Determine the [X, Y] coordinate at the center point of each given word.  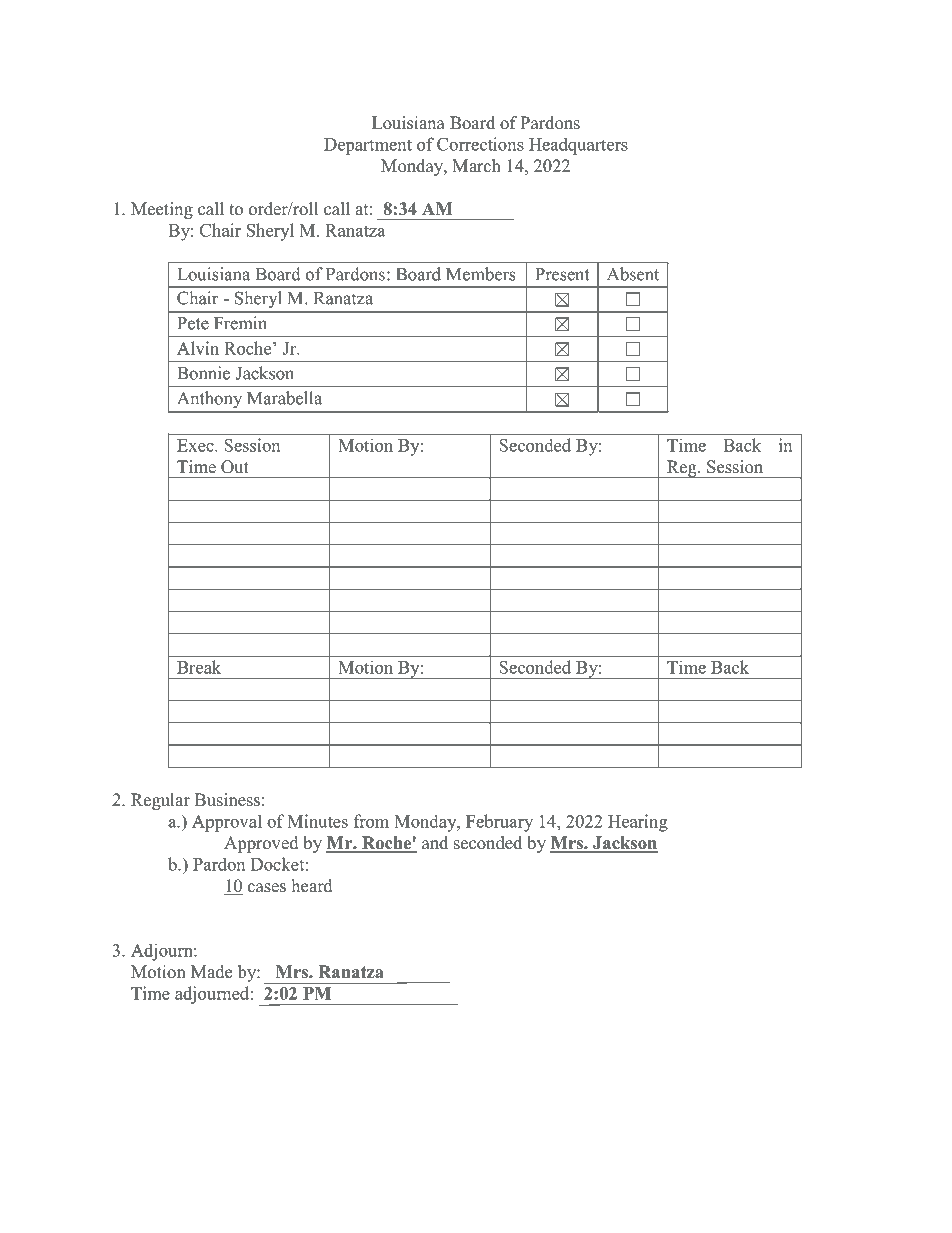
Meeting [162, 210]
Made [211, 972]
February [499, 823]
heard [312, 886]
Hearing [638, 823]
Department [368, 146]
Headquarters [578, 146]
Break [199, 667]
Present [562, 274]
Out [235, 467]
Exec [196, 445]
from [371, 821]
